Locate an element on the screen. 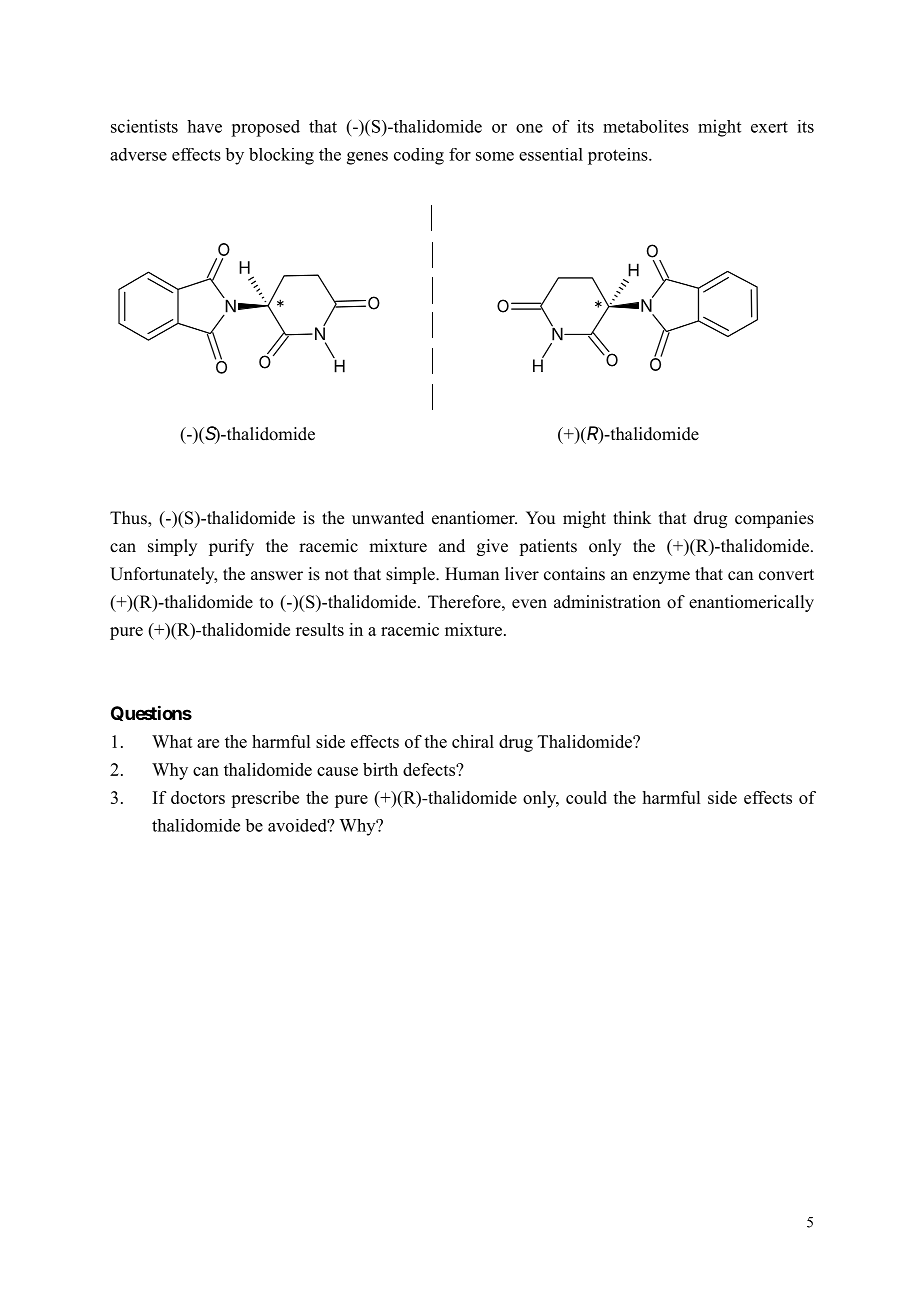 The image size is (924, 1308). unwanted is located at coordinates (388, 518).
